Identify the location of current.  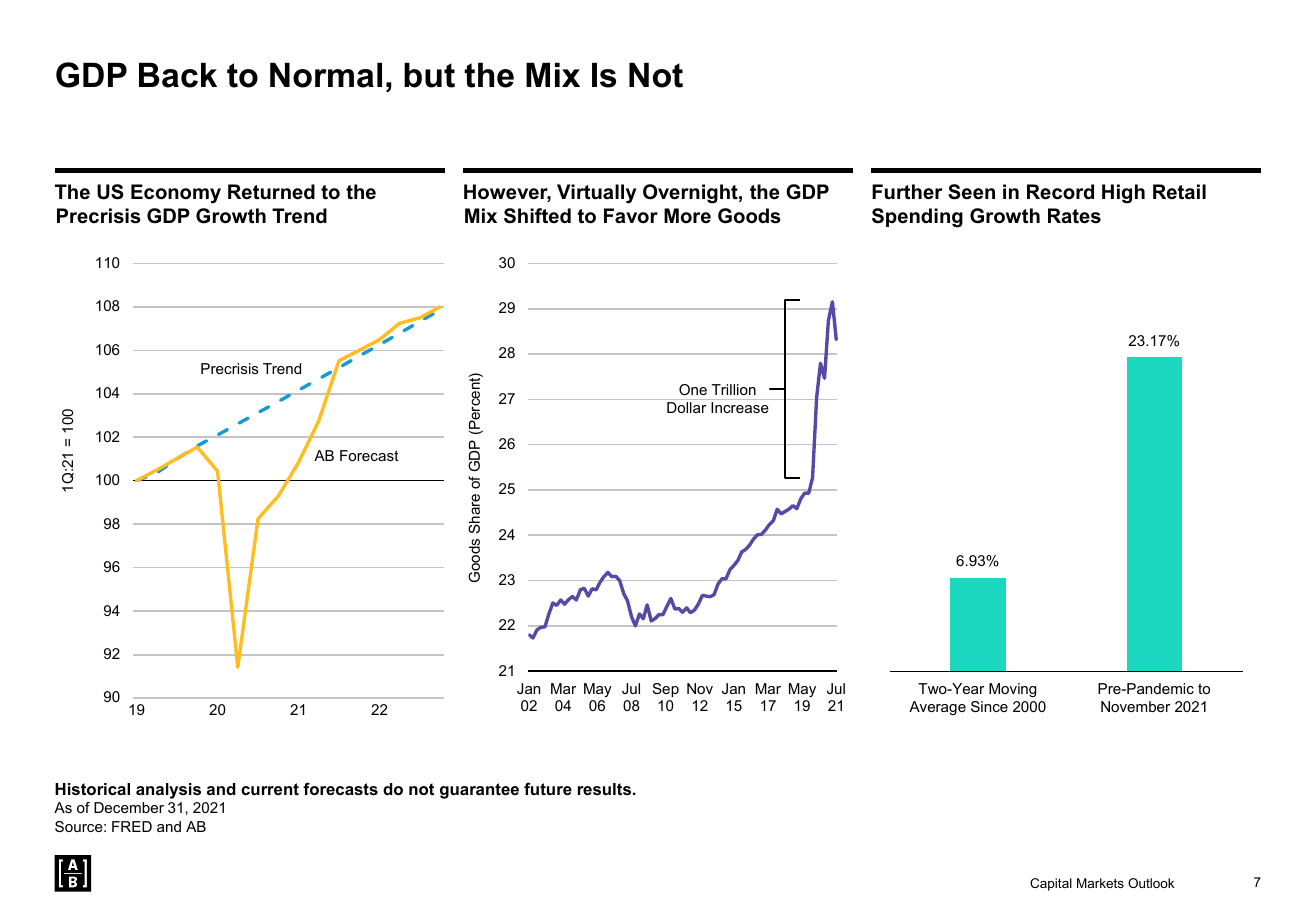
(270, 789).
